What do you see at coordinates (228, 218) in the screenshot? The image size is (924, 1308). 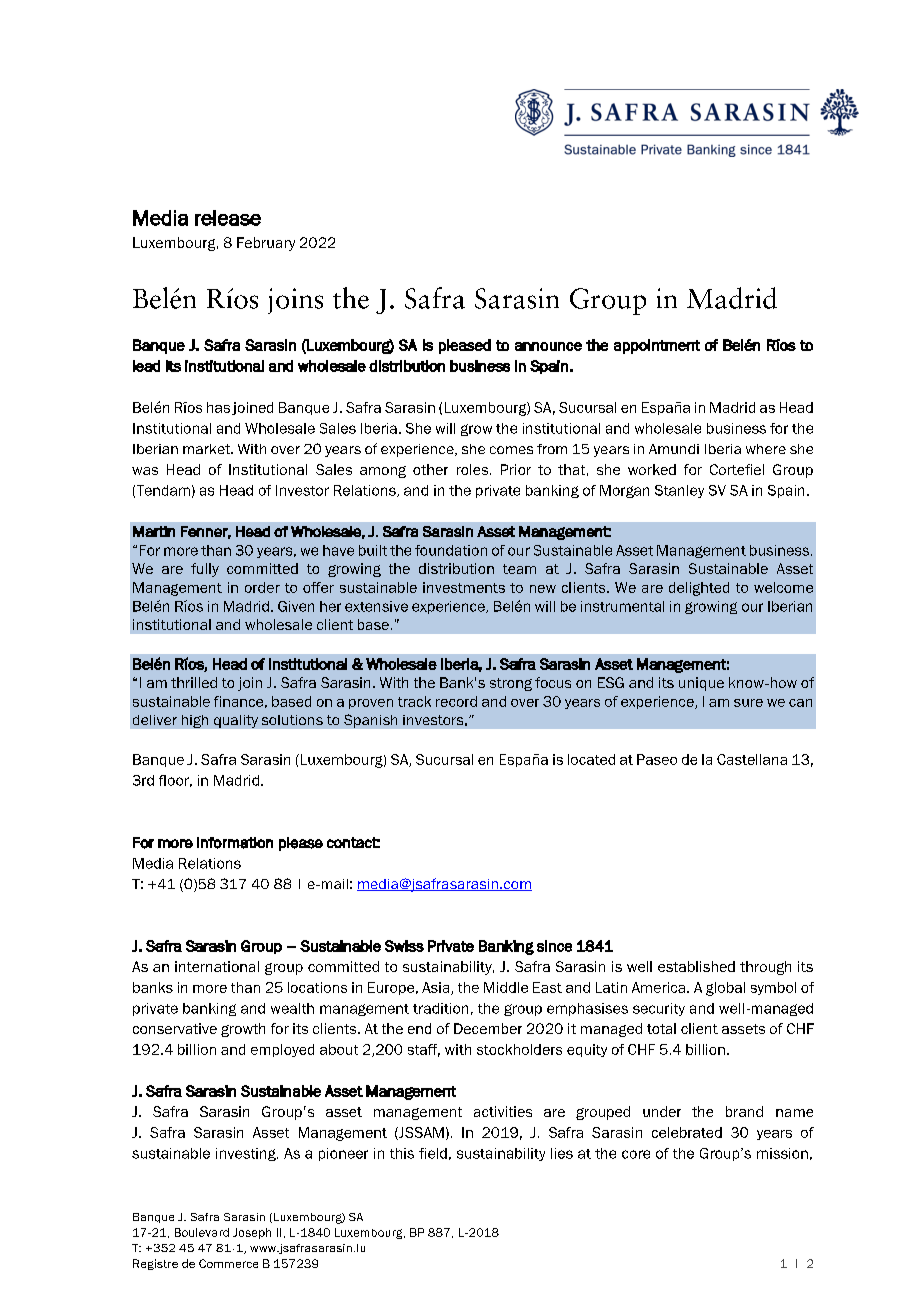 I see `release` at bounding box center [228, 218].
